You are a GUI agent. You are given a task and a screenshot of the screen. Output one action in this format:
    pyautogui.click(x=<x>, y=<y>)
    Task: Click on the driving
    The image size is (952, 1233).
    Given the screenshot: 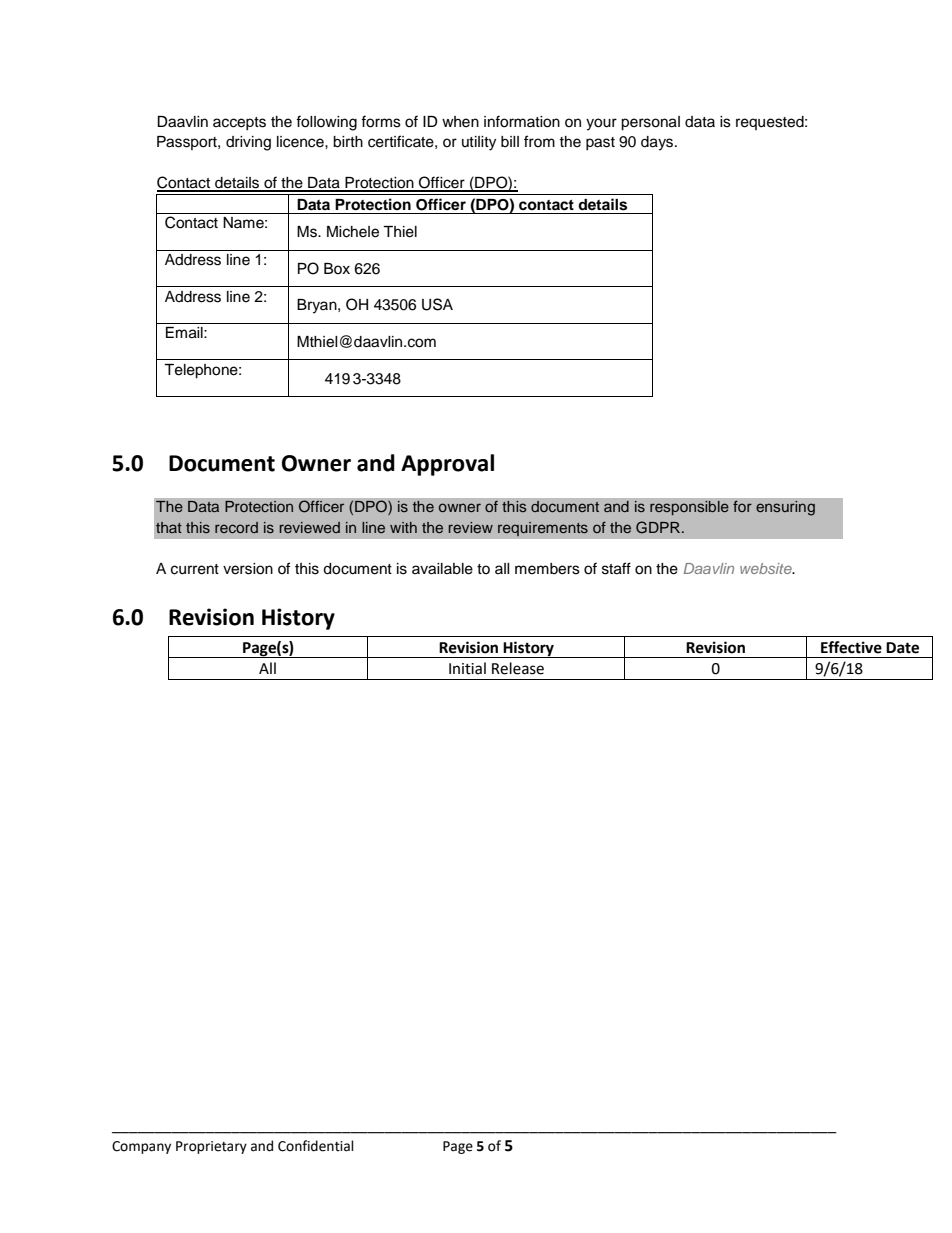 What is the action you would take?
    pyautogui.click(x=248, y=143)
